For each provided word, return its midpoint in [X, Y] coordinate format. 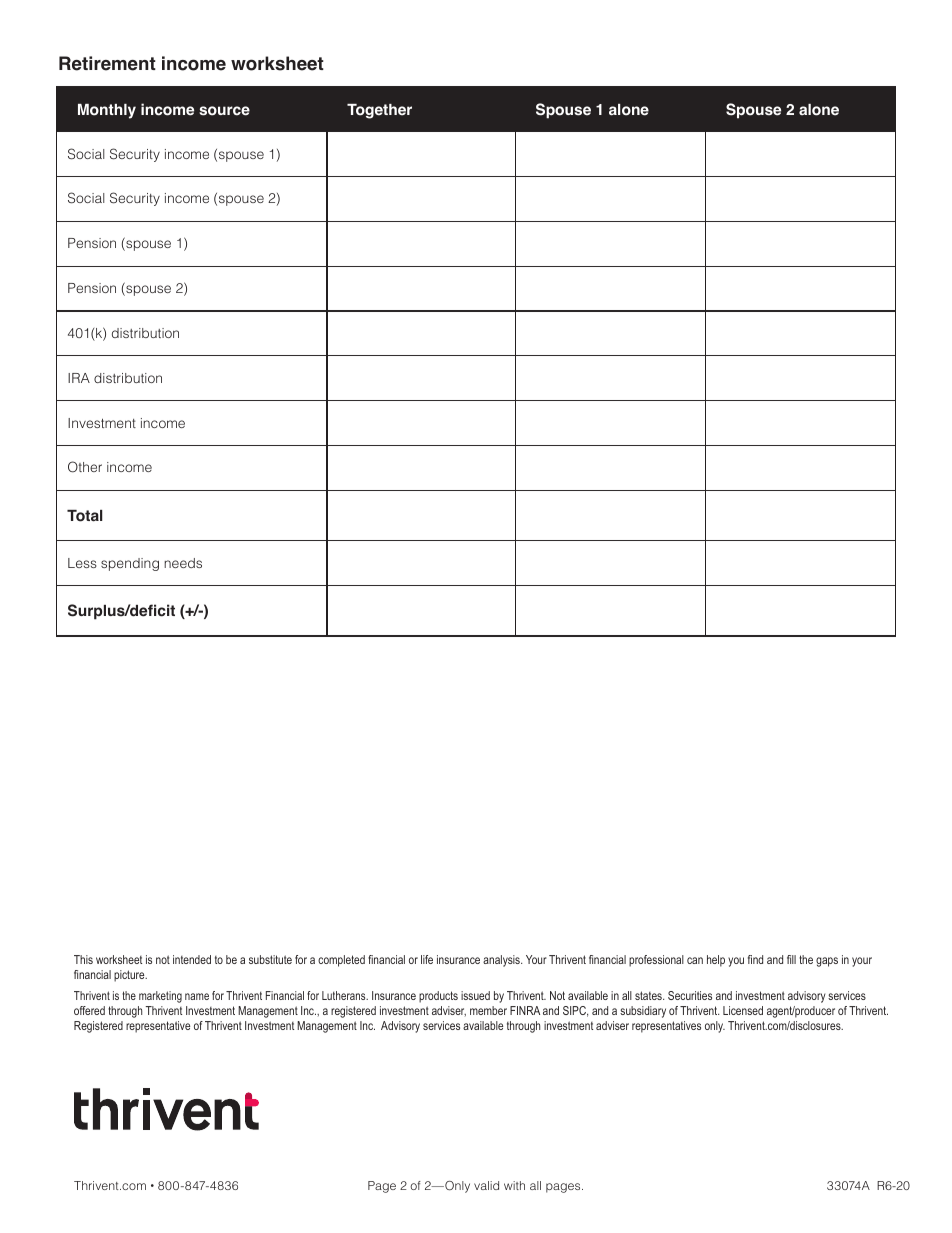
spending [130, 564]
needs [183, 563]
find [755, 959]
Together [379, 111]
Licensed [743, 1010]
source [224, 111]
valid [486, 1185]
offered [89, 1010]
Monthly [107, 111]
